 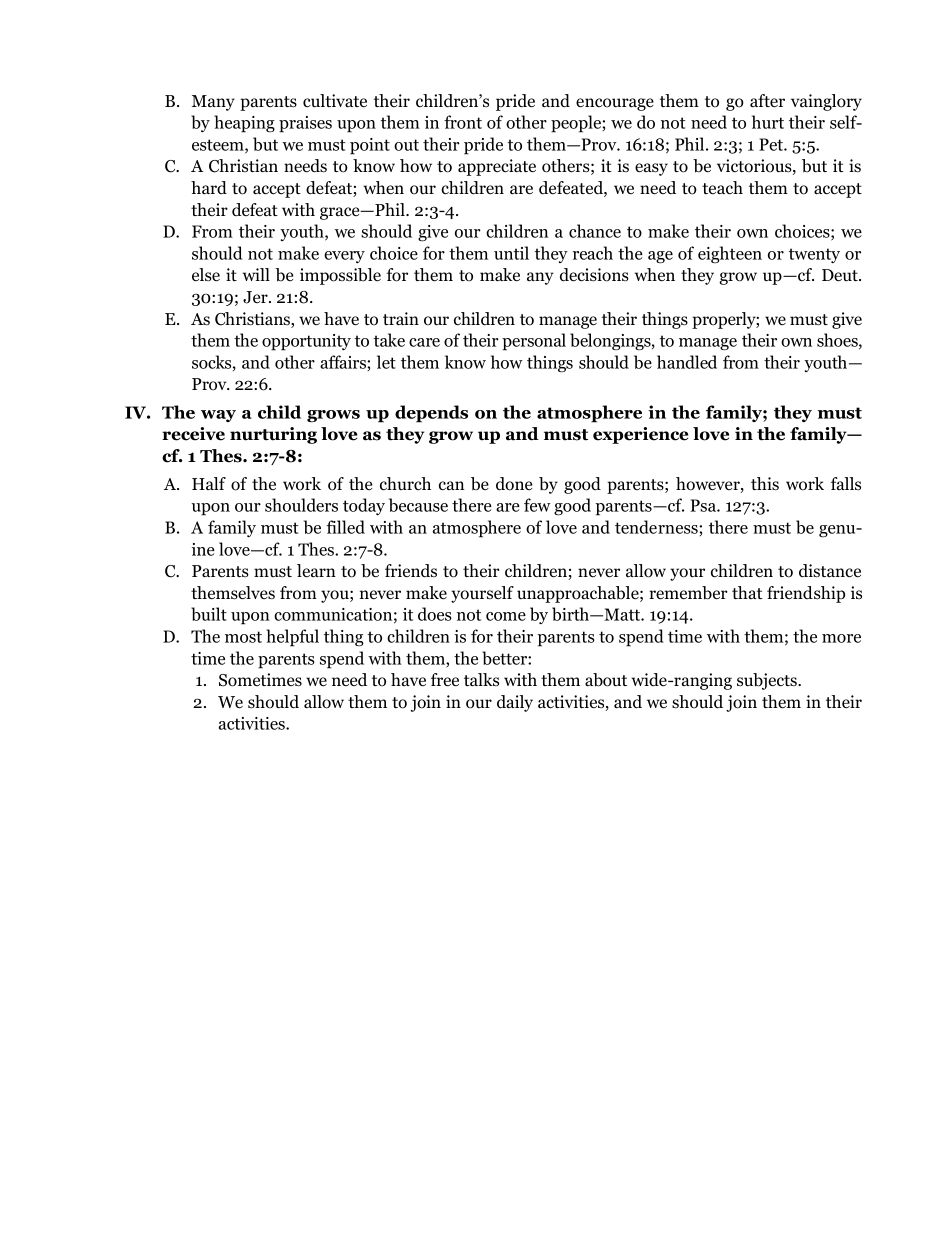 What do you see at coordinates (841, 275) in the screenshot?
I see `Deut` at bounding box center [841, 275].
